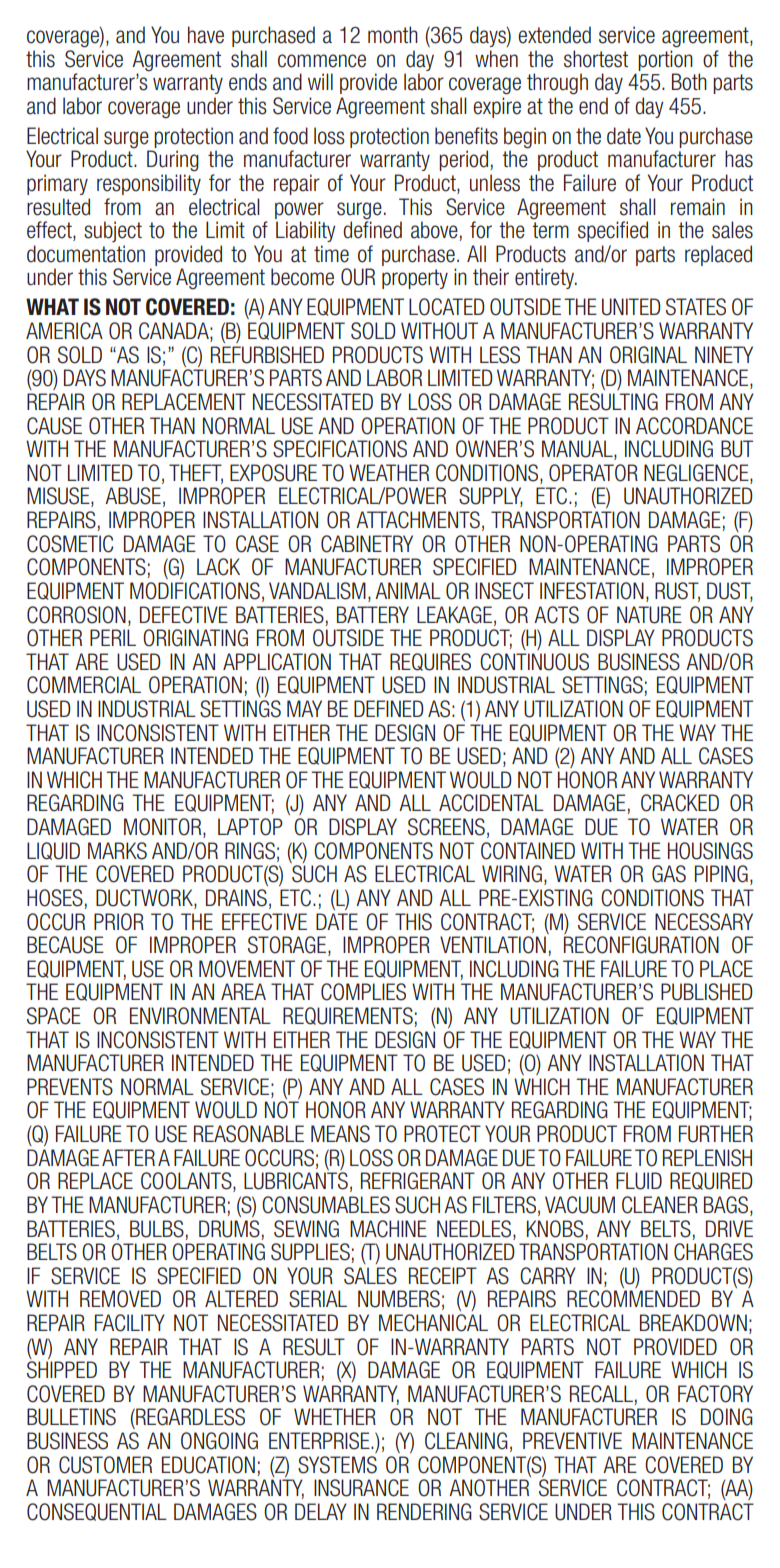  Describe the element at coordinates (446, 827) in the screenshot. I see `SCREENS` at that location.
